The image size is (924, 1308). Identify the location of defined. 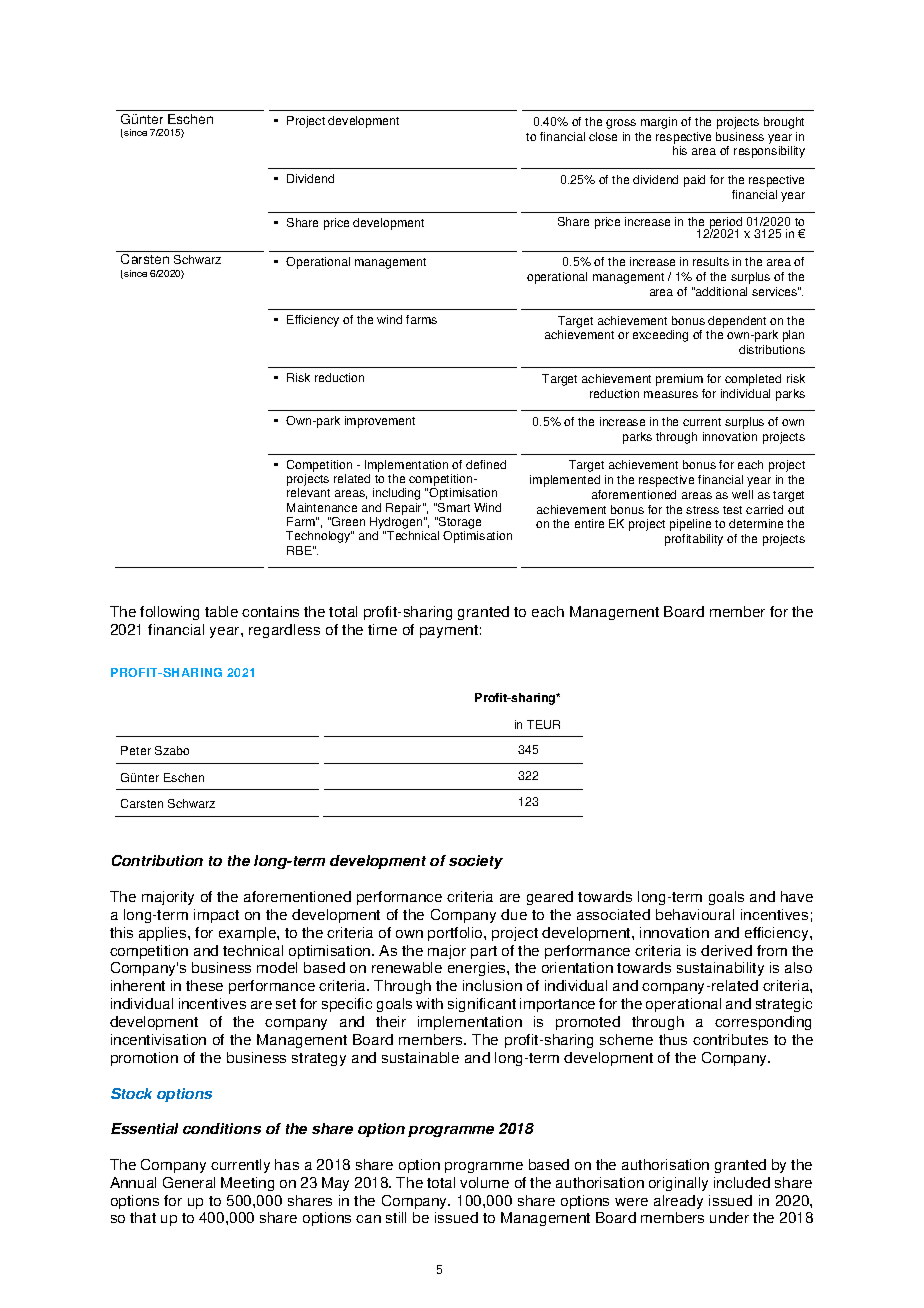
(486, 464).
